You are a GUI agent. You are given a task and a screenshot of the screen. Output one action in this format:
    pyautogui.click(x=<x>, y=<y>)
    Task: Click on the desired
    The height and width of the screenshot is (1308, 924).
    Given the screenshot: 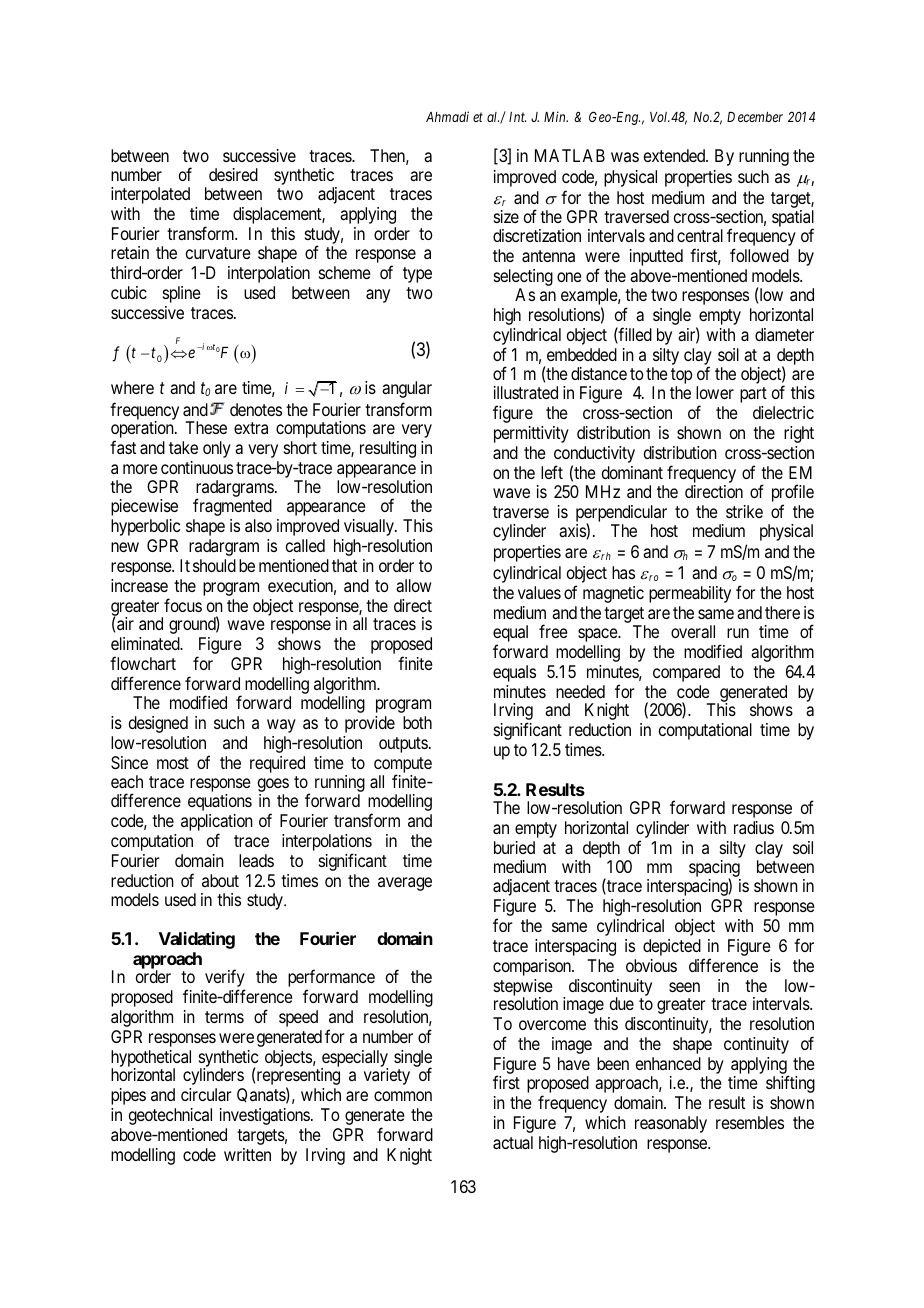 What is the action you would take?
    pyautogui.click(x=233, y=174)
